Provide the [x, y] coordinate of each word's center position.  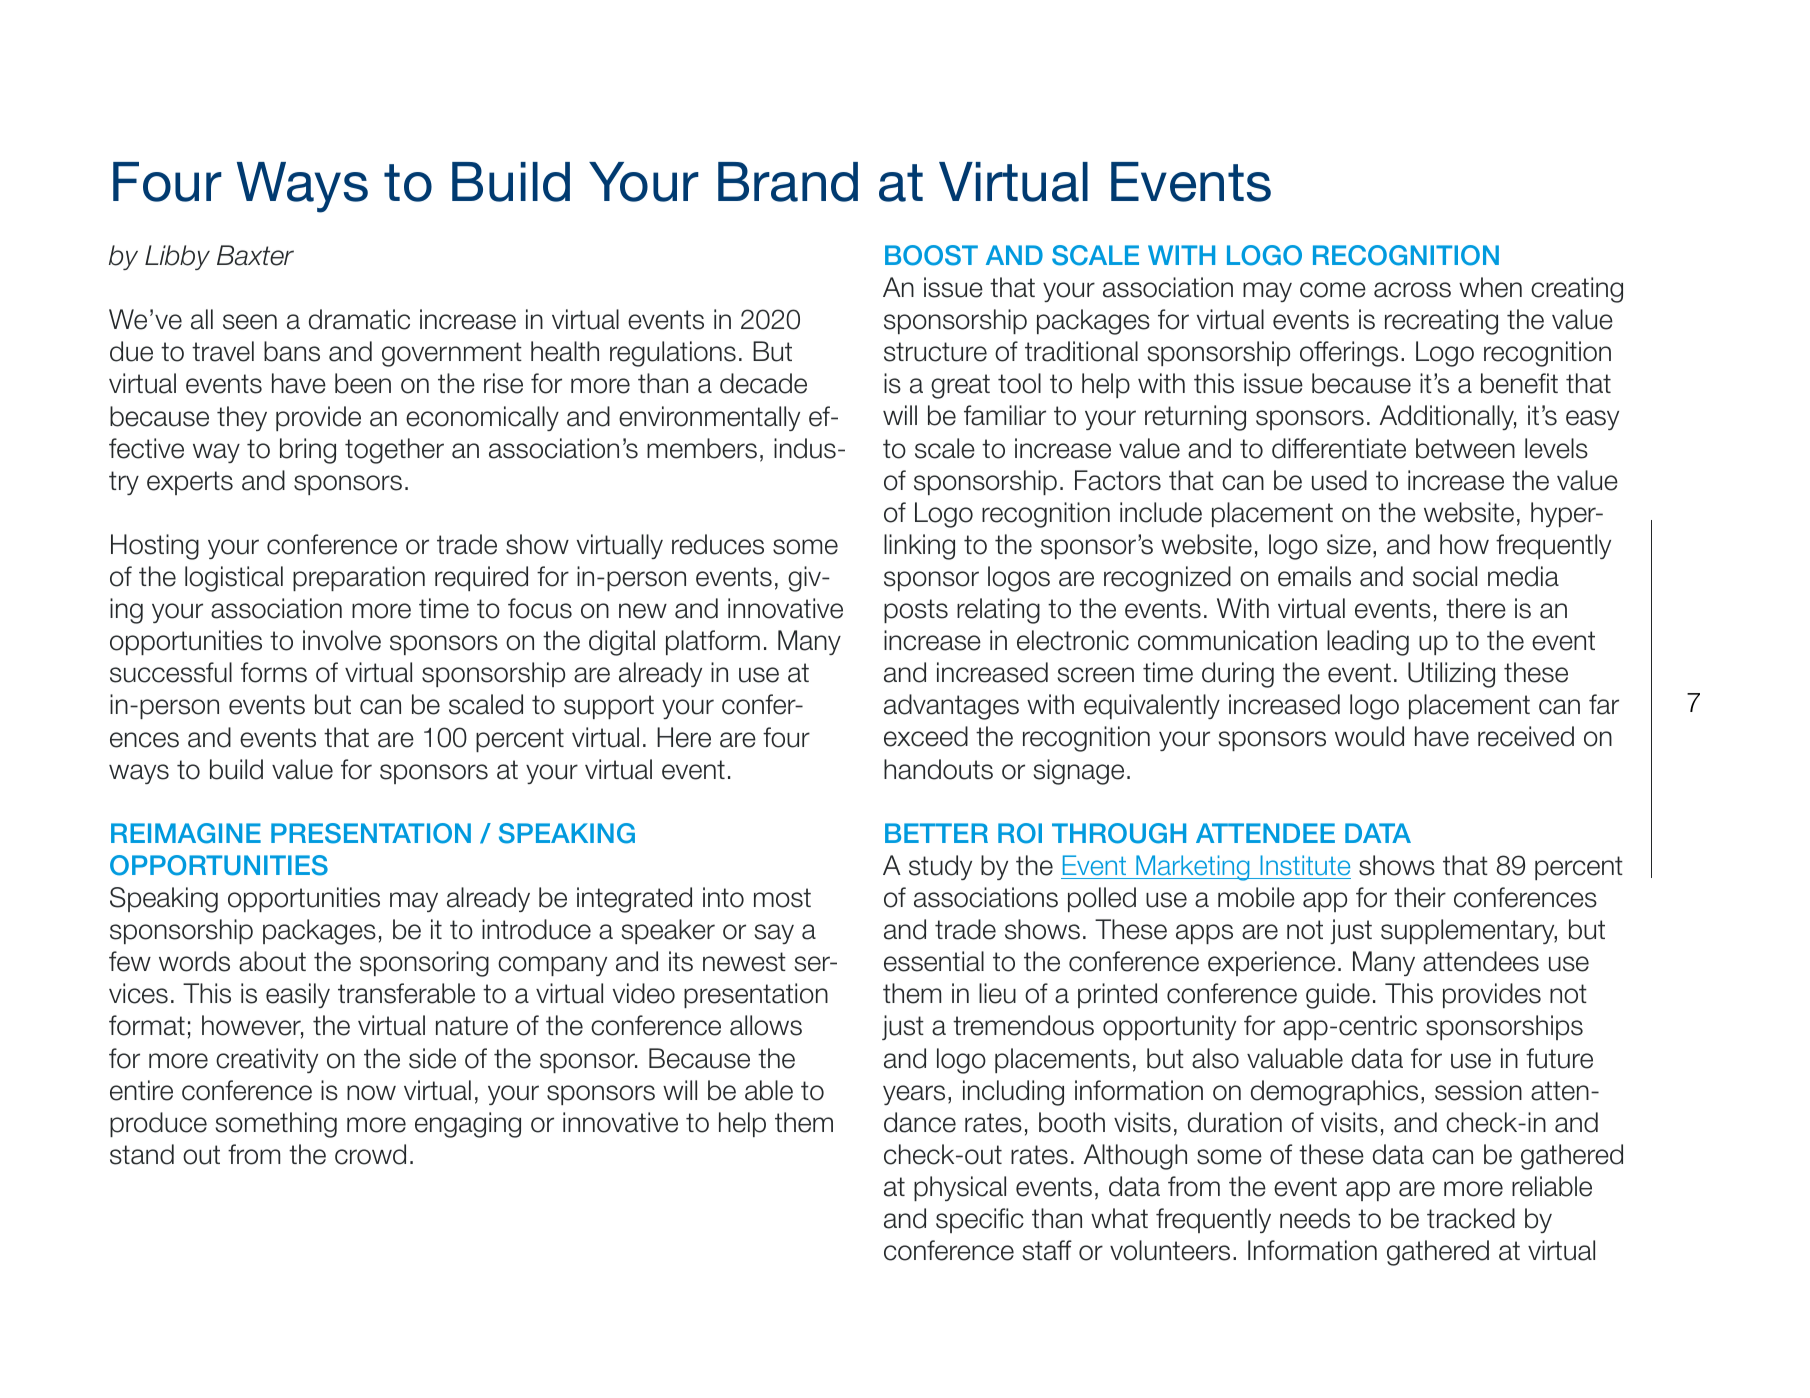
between [1465, 448]
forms [274, 672]
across [1412, 290]
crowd [370, 1154]
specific [980, 1220]
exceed [926, 736]
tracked [1471, 1218]
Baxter [255, 255]
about [272, 961]
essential [934, 961]
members [702, 448]
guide [1338, 996]
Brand [788, 182]
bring [308, 451]
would [1369, 736]
